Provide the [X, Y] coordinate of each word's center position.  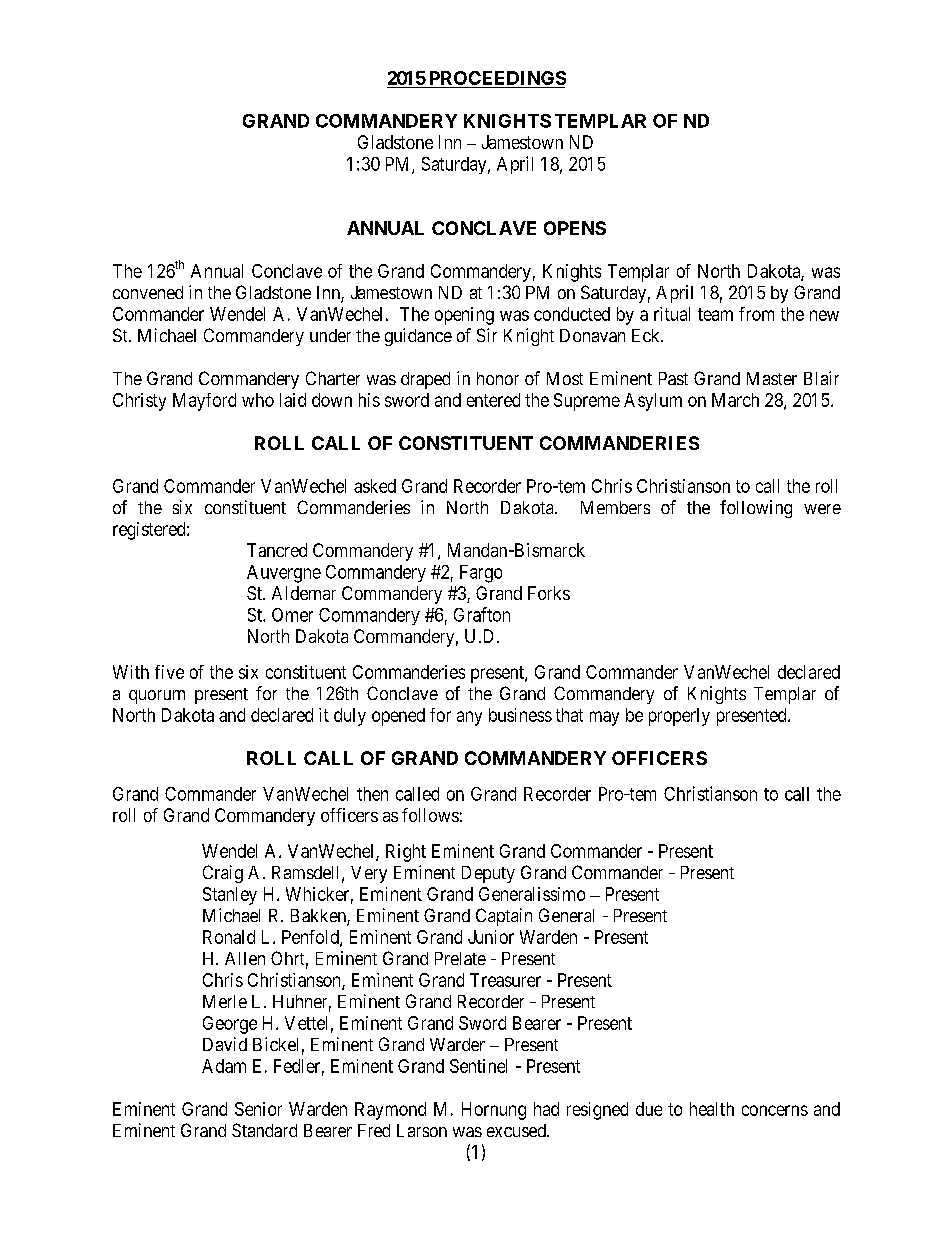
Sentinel [478, 1066]
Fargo [481, 574]
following [756, 509]
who [258, 400]
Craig [223, 874]
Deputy [488, 874]
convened [148, 292]
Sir [487, 335]
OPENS [575, 228]
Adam [224, 1066]
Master [772, 378]
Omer [292, 615]
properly [679, 717]
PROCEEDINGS [498, 78]
